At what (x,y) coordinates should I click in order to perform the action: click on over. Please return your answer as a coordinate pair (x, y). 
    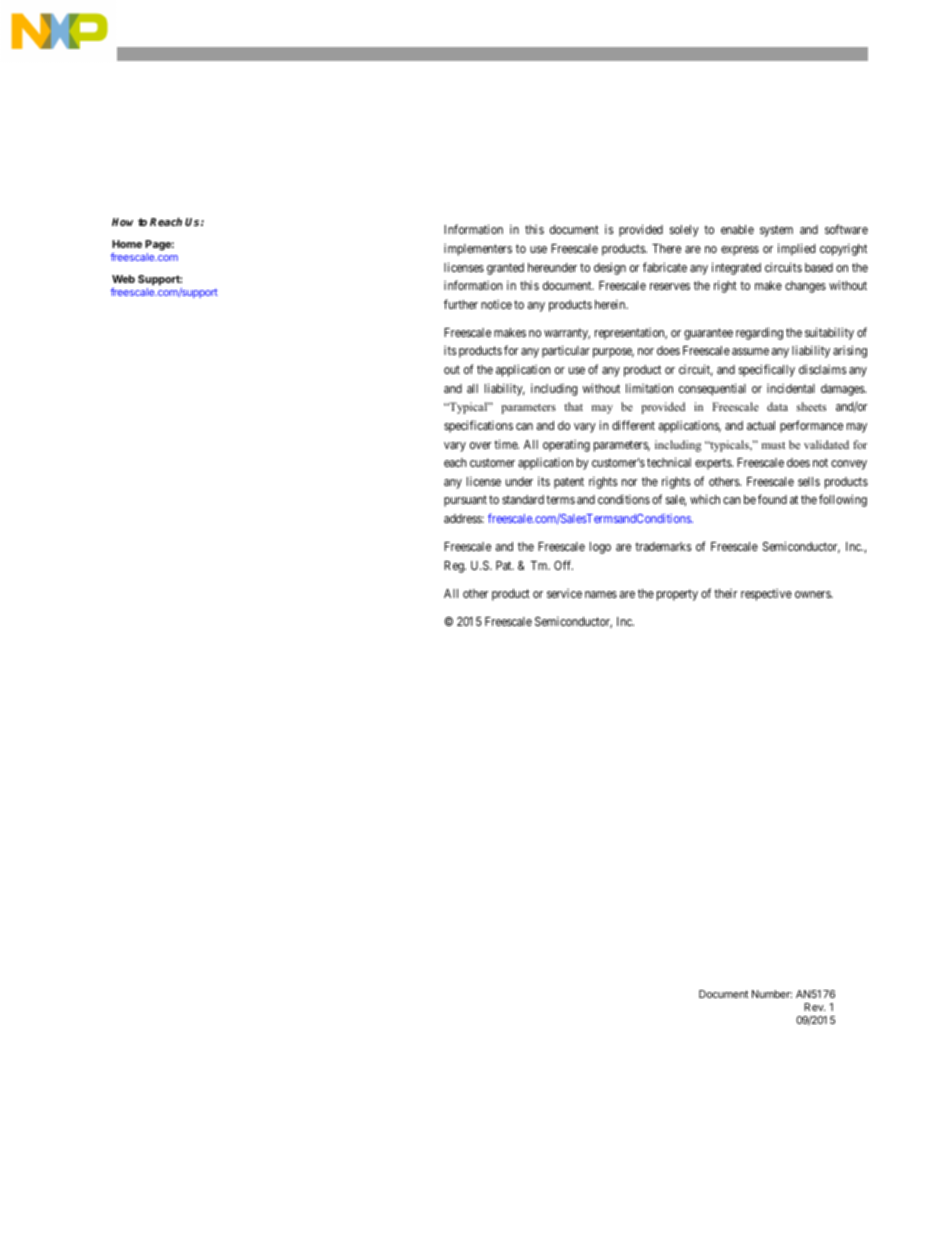
    Looking at the image, I should click on (480, 445).
